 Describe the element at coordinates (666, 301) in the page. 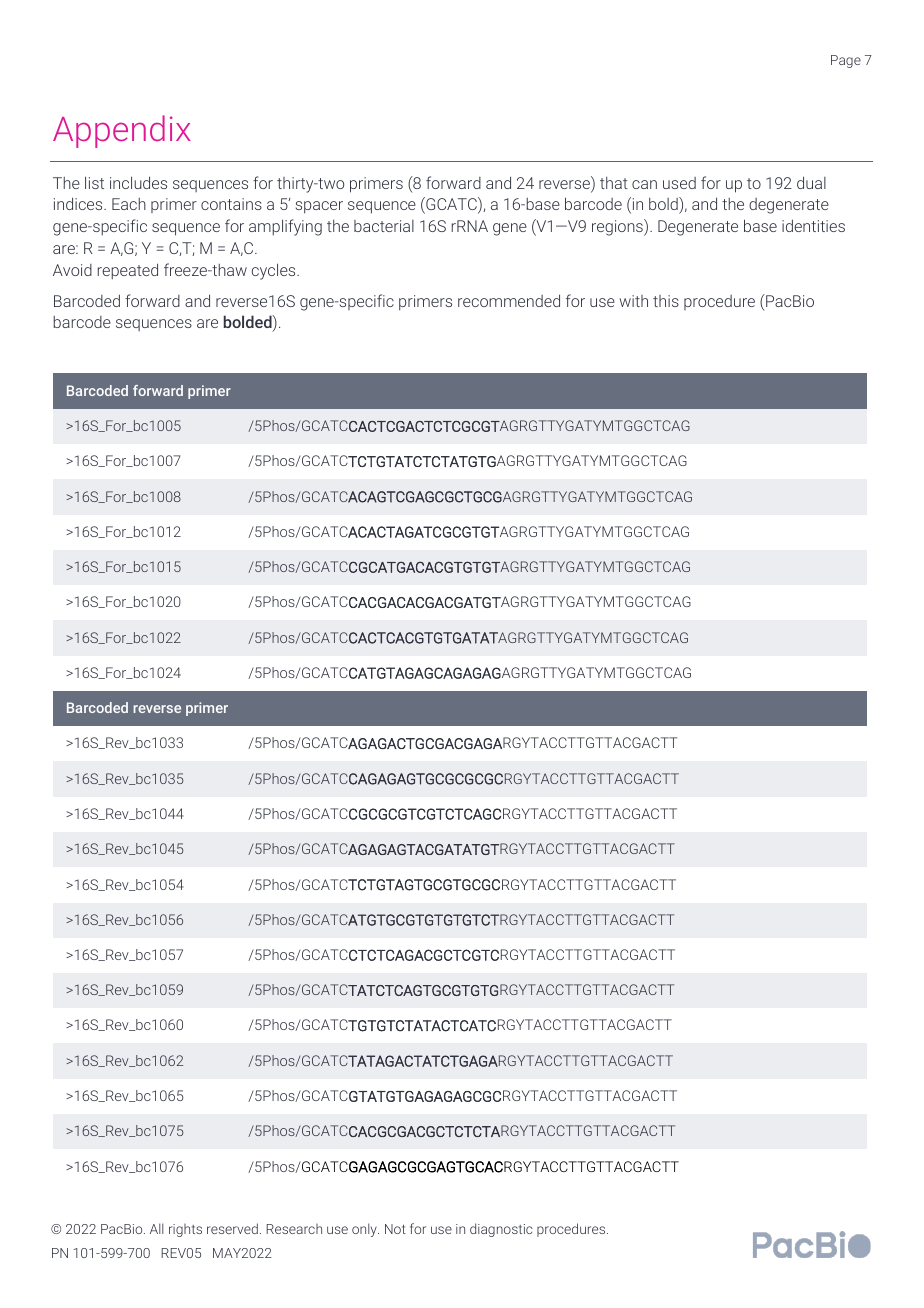

I see `this` at that location.
